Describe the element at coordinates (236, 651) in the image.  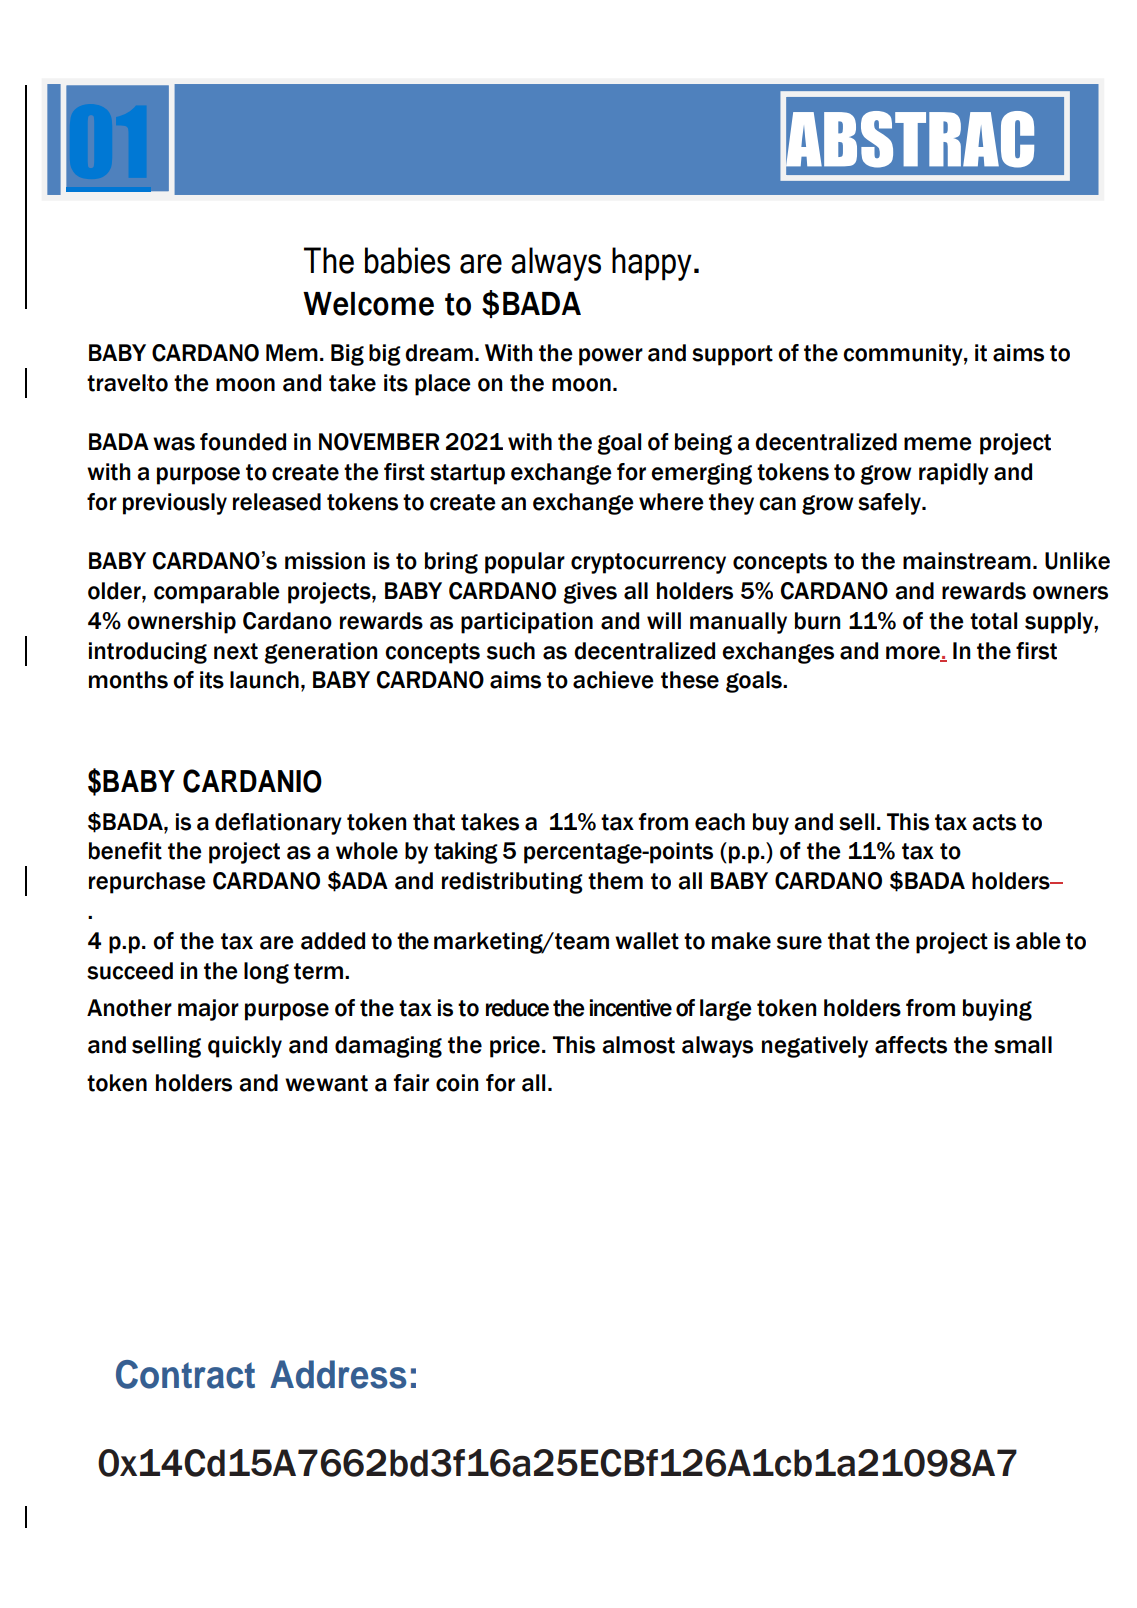
I see `next` at that location.
